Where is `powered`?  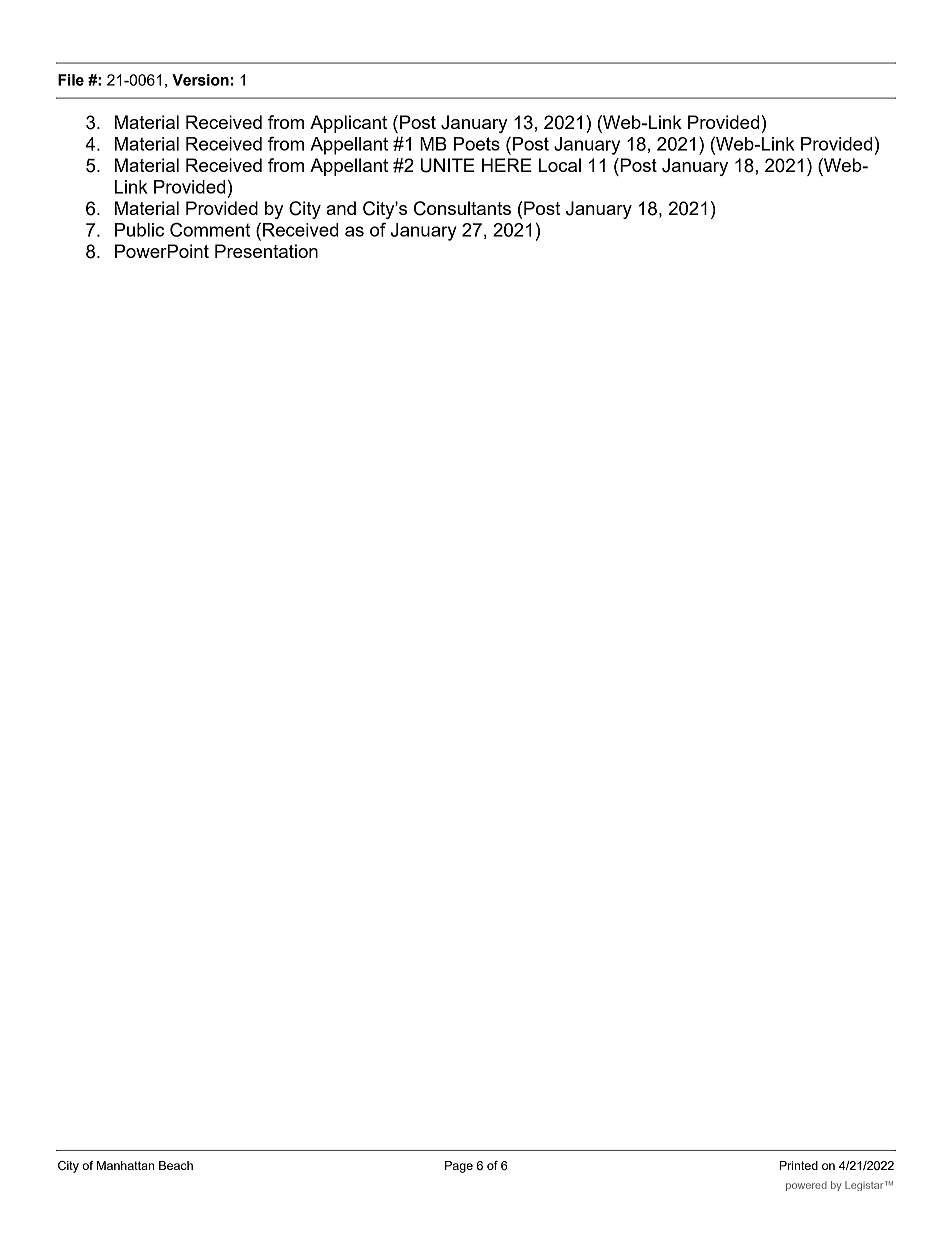
powered is located at coordinates (806, 1186).
